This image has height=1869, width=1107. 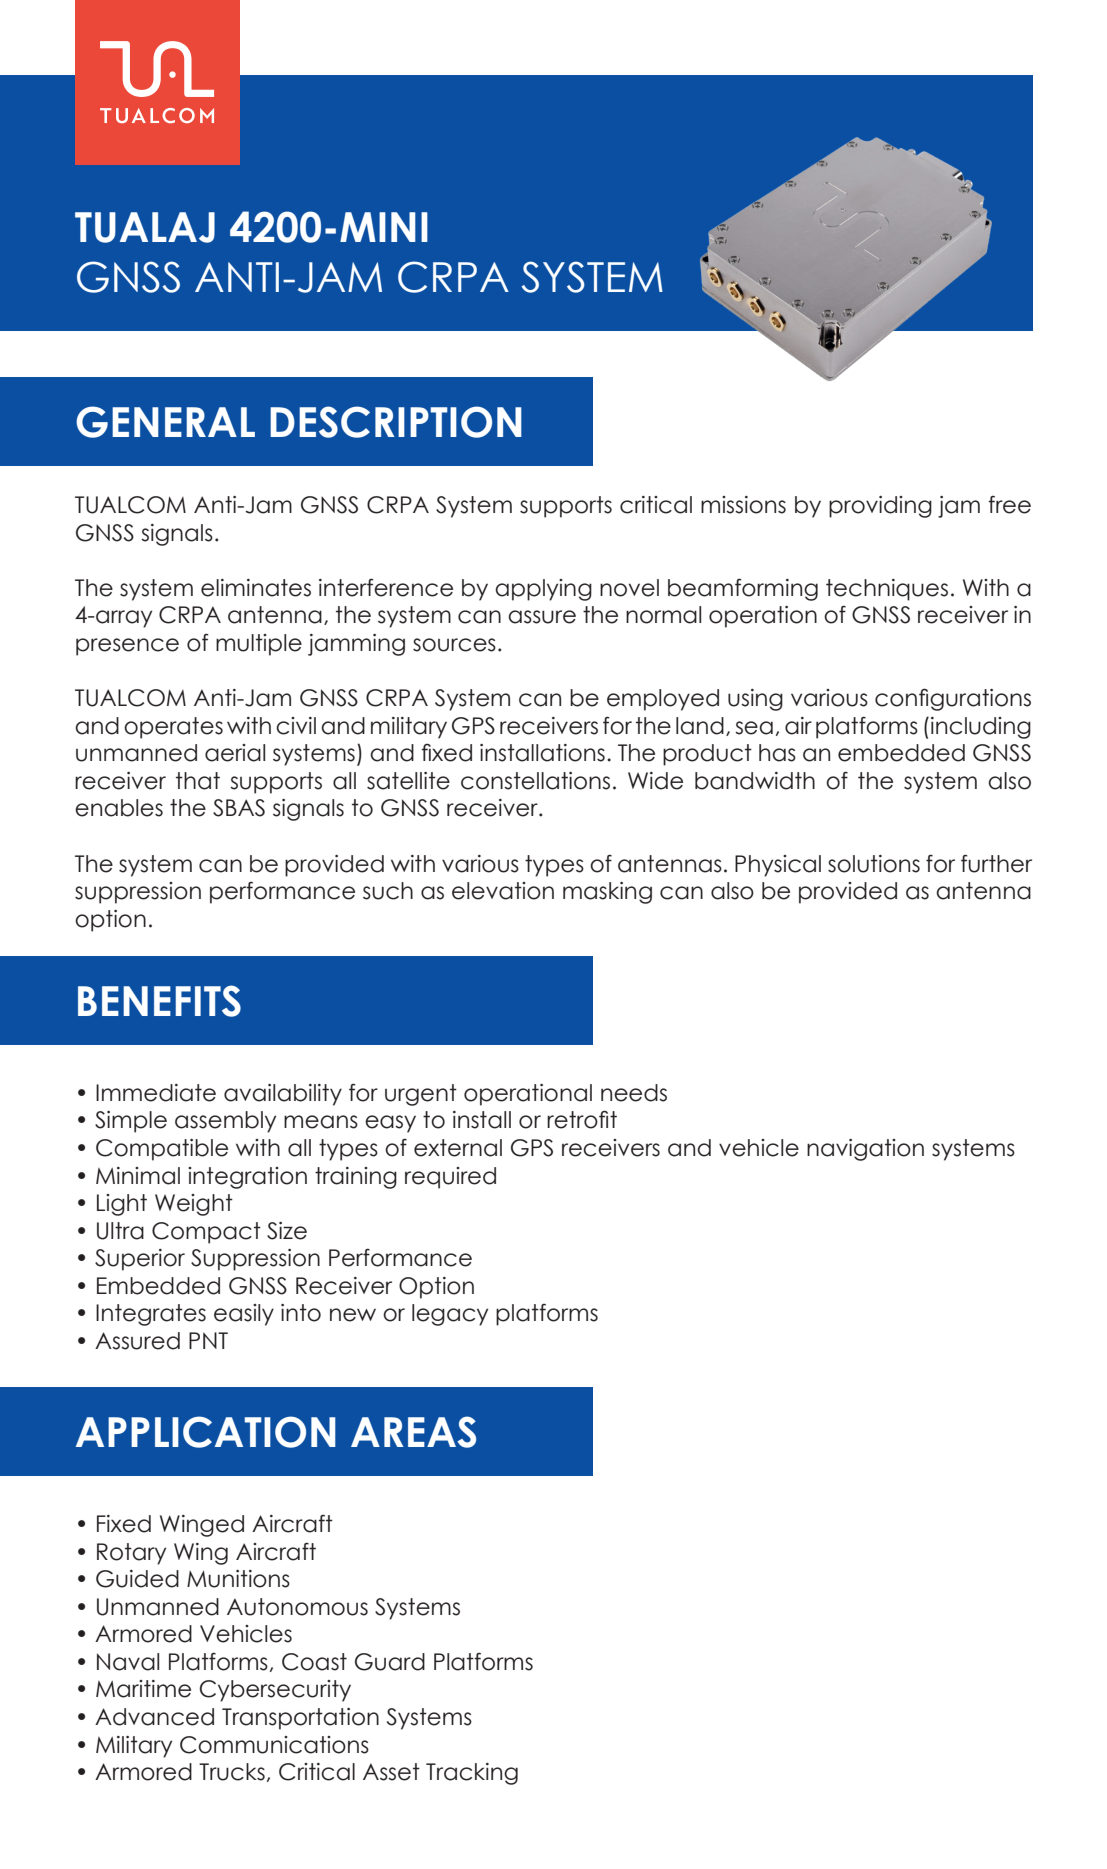 I want to click on APPLICATION, so click(x=206, y=1432).
